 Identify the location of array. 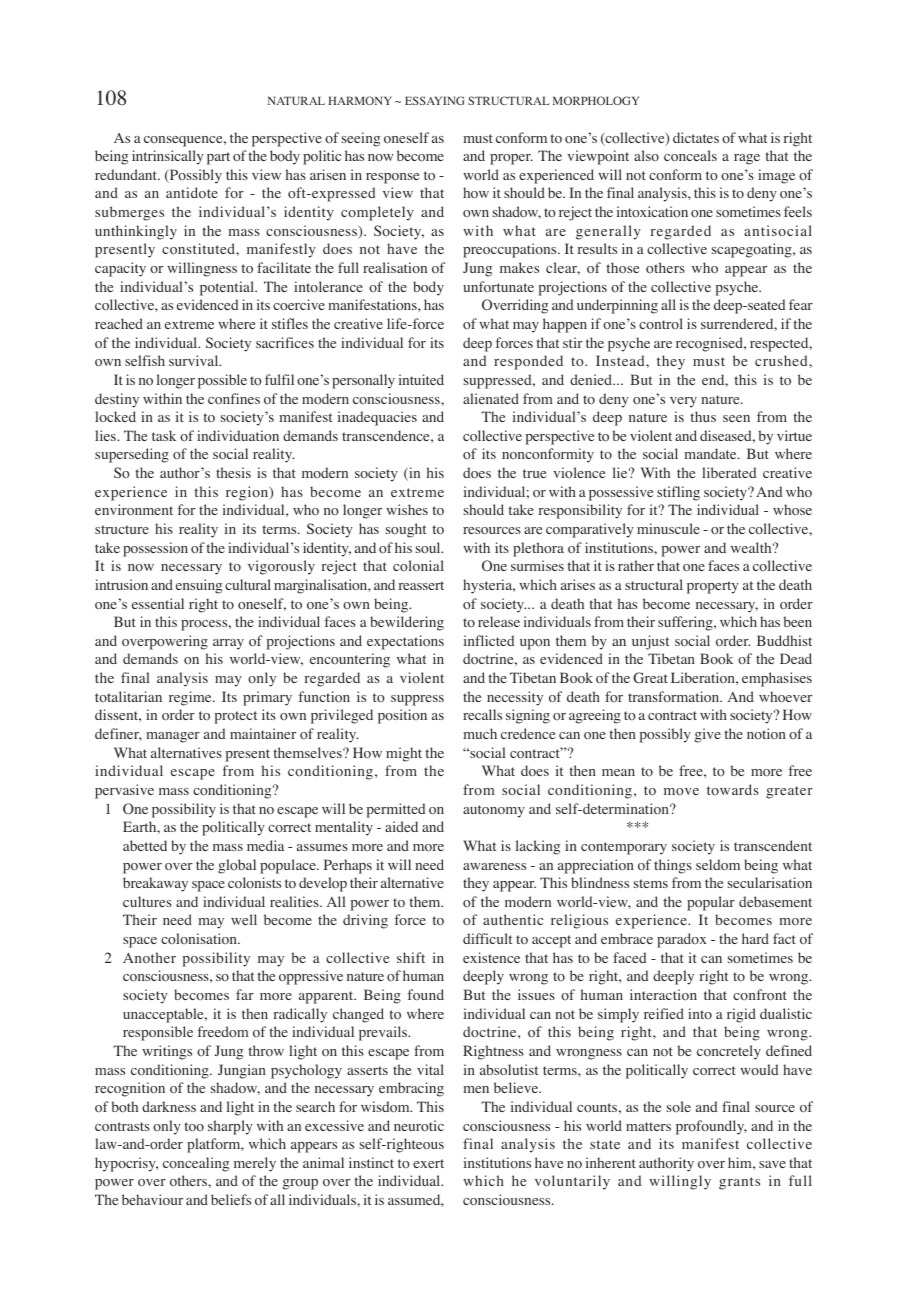
(228, 644).
